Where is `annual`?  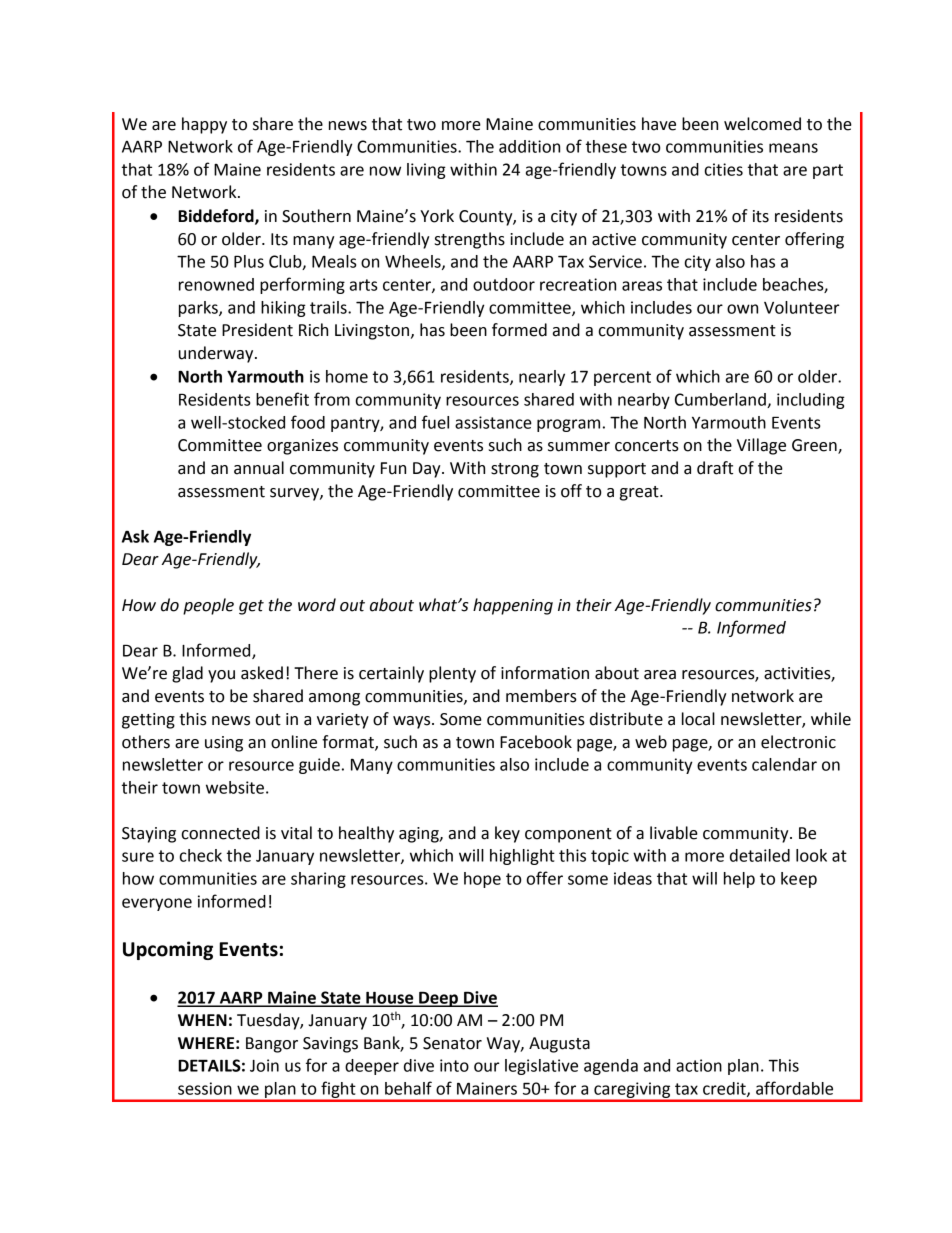 annual is located at coordinates (259, 468).
